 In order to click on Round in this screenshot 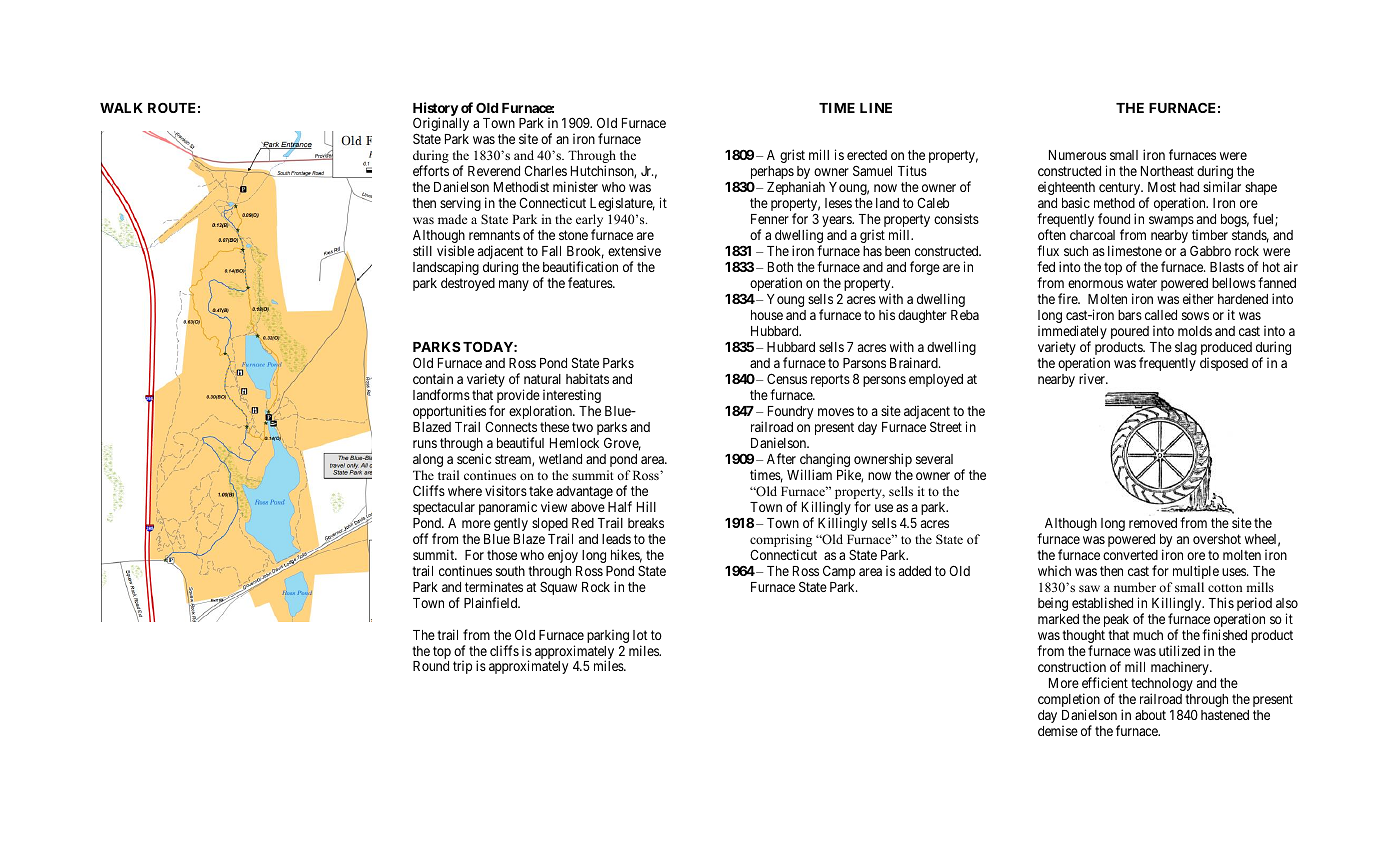, I will do `click(431, 666)`.
